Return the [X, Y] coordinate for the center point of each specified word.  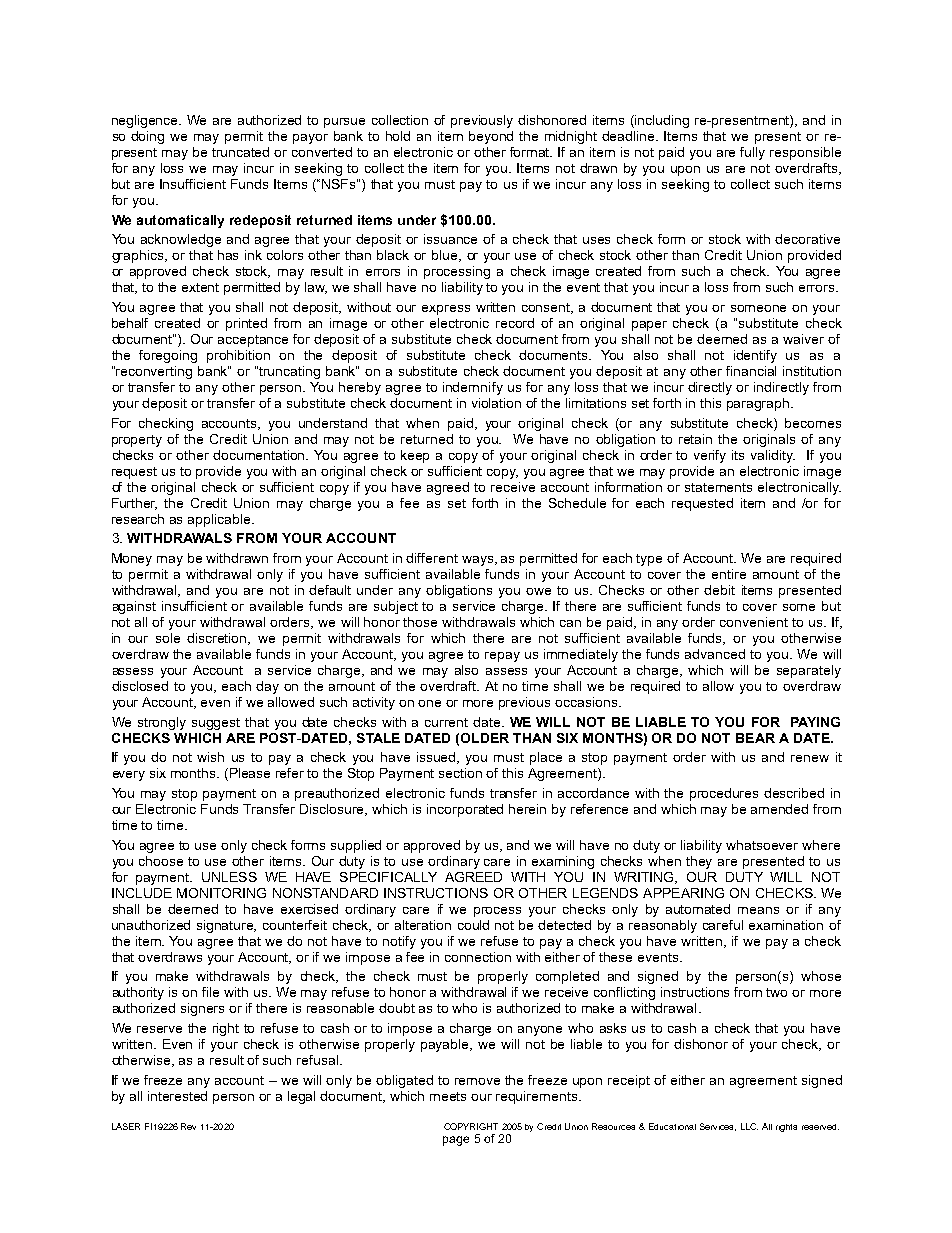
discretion [218, 639]
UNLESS [229, 877]
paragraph [759, 404]
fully [752, 153]
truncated [240, 152]
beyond [491, 137]
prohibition [238, 356]
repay [502, 657]
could [473, 925]
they [699, 862]
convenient [754, 622]
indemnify [473, 388]
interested [177, 1096]
